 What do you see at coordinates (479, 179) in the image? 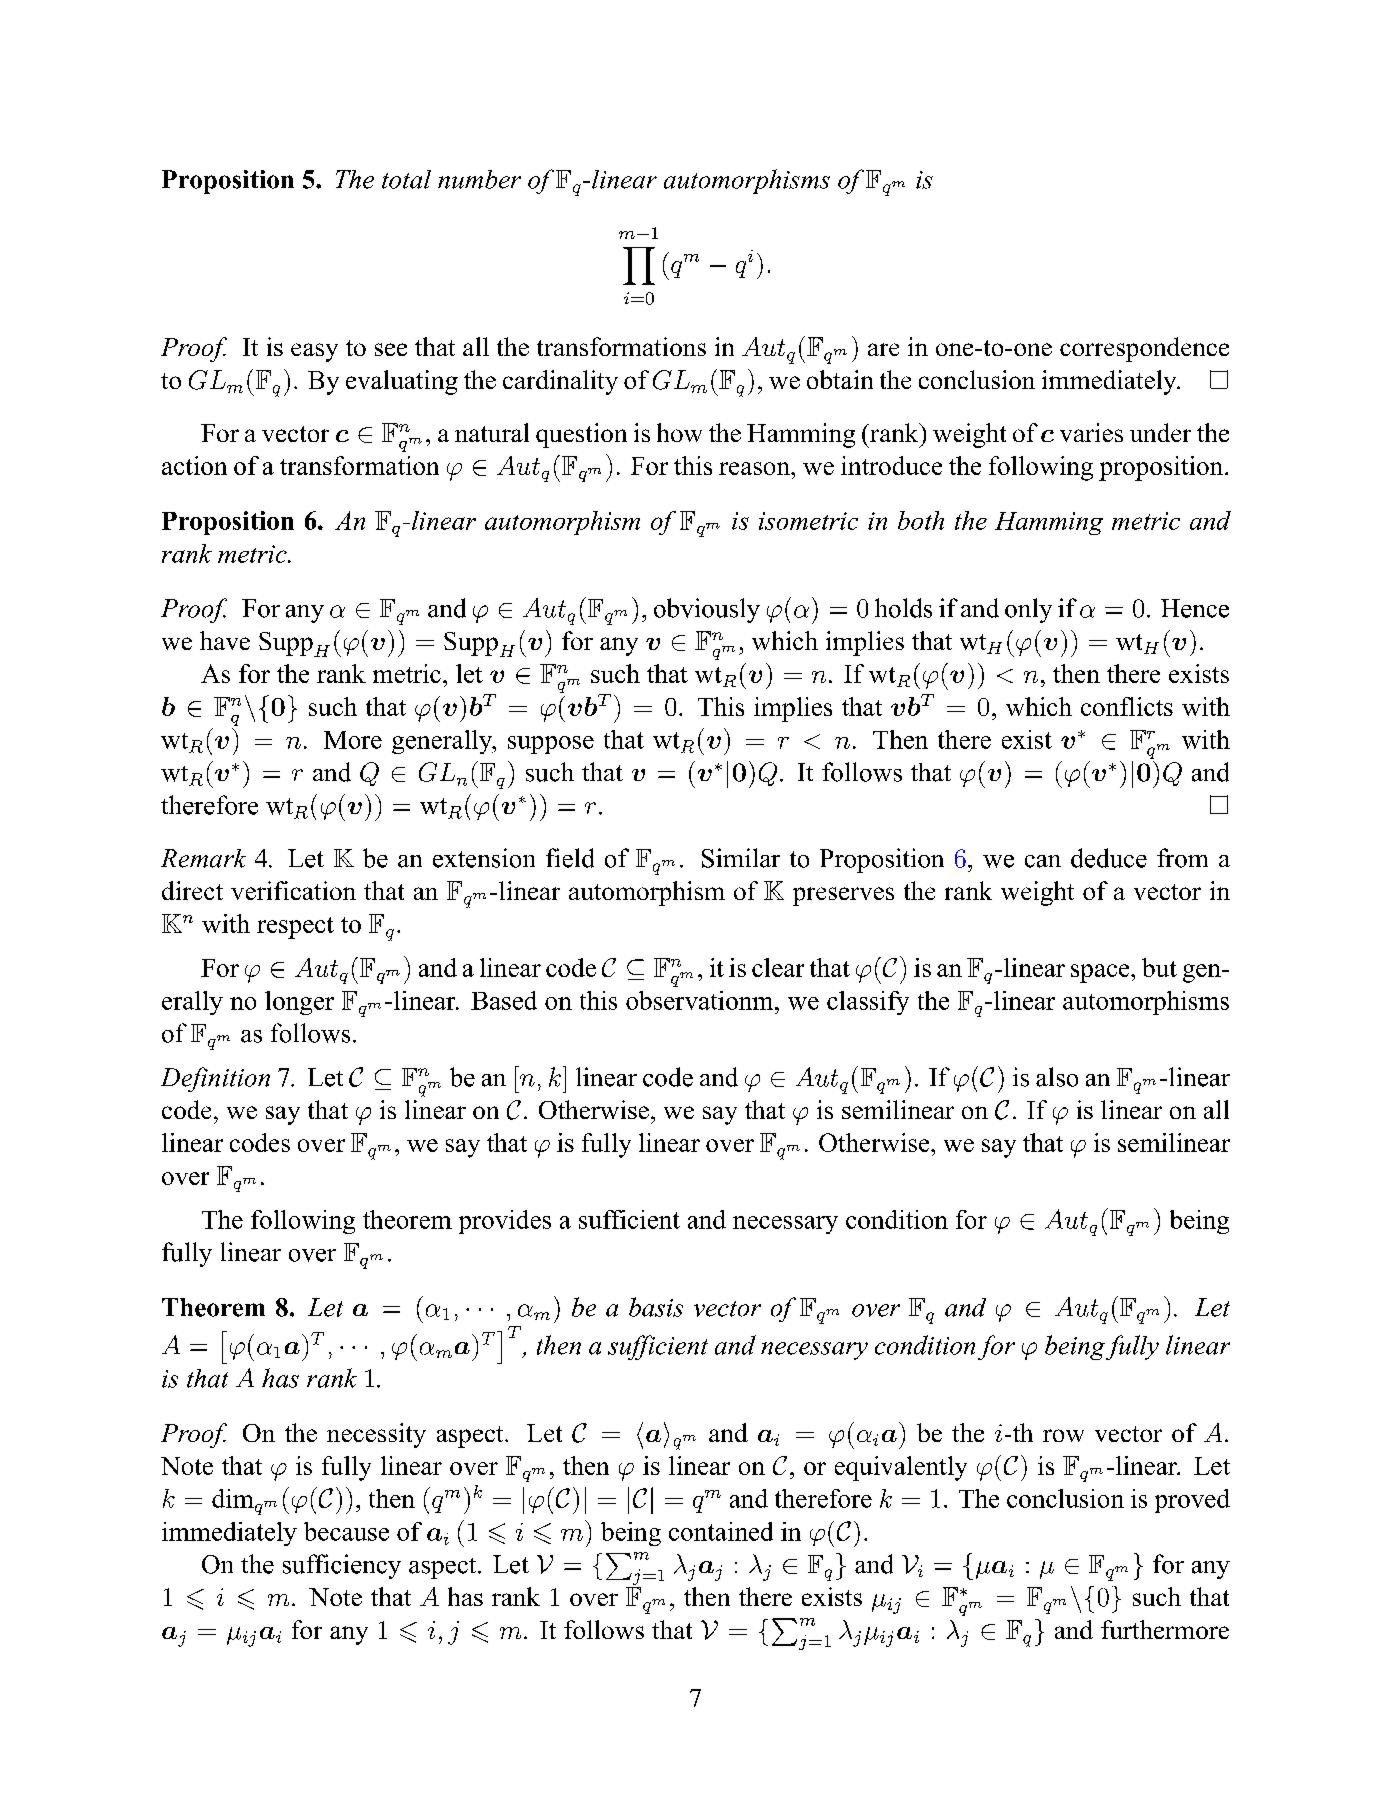
I see `number` at bounding box center [479, 179].
